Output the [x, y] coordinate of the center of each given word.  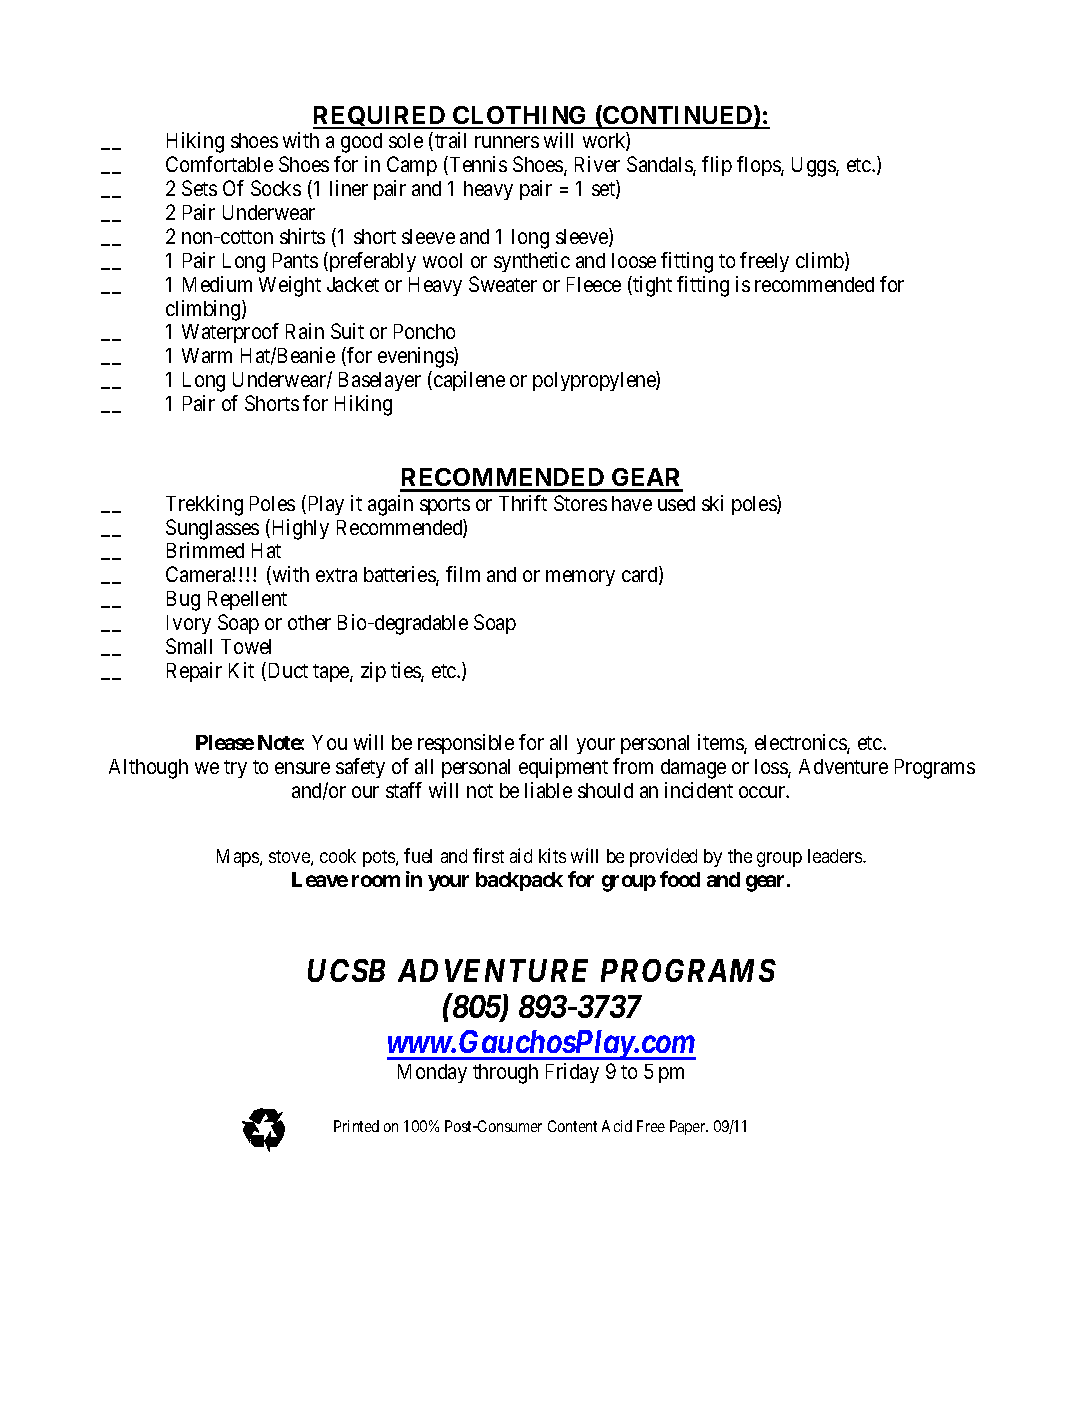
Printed [356, 1126]
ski [712, 503]
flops [759, 166]
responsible [466, 744]
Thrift [523, 503]
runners [507, 142]
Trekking [204, 505]
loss [772, 768]
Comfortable [219, 164]
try [235, 769]
